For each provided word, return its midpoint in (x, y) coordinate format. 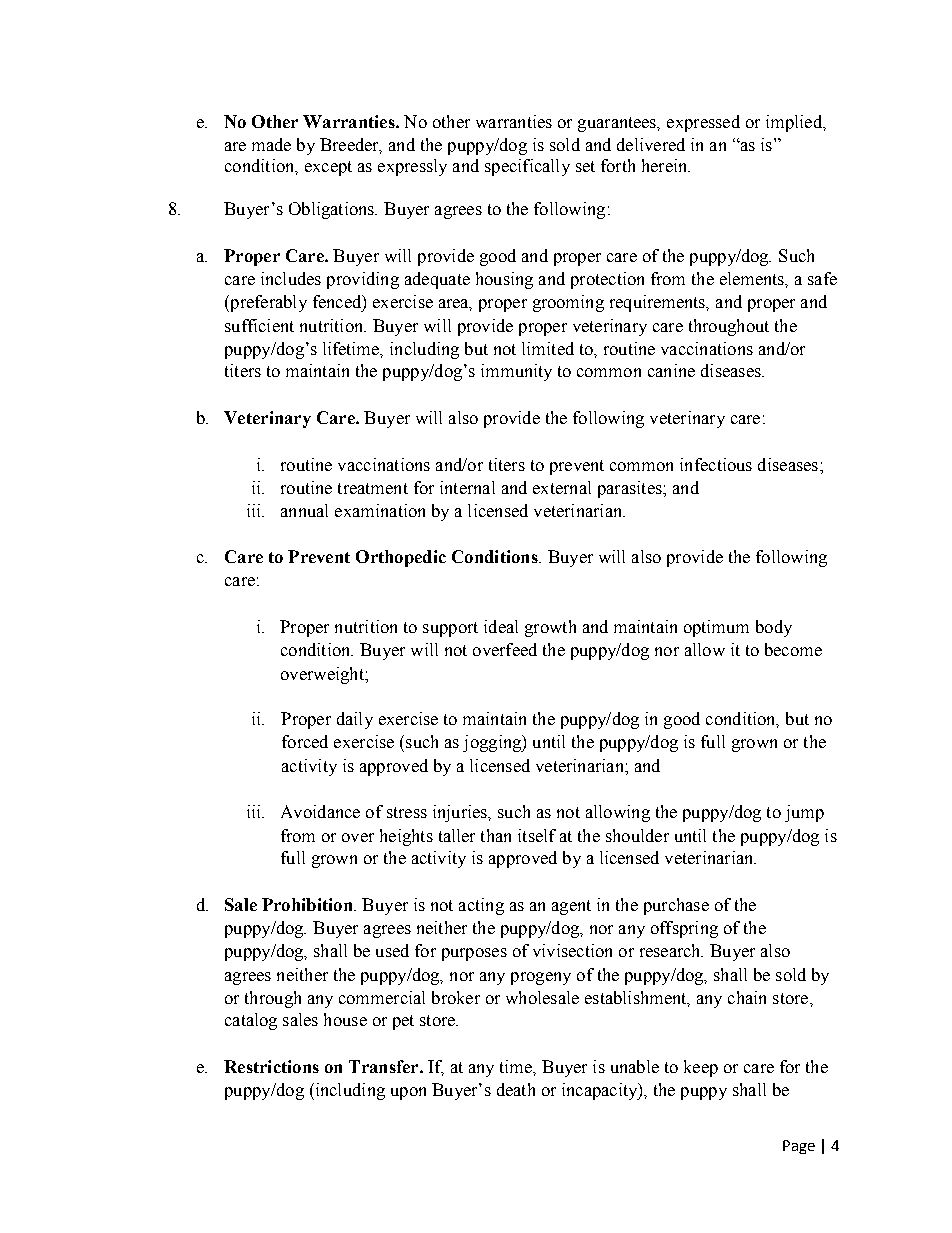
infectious (716, 464)
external (562, 487)
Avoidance (320, 811)
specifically (527, 167)
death (516, 1089)
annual (304, 510)
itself (537, 835)
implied (795, 123)
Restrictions (271, 1066)
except (328, 168)
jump (804, 813)
